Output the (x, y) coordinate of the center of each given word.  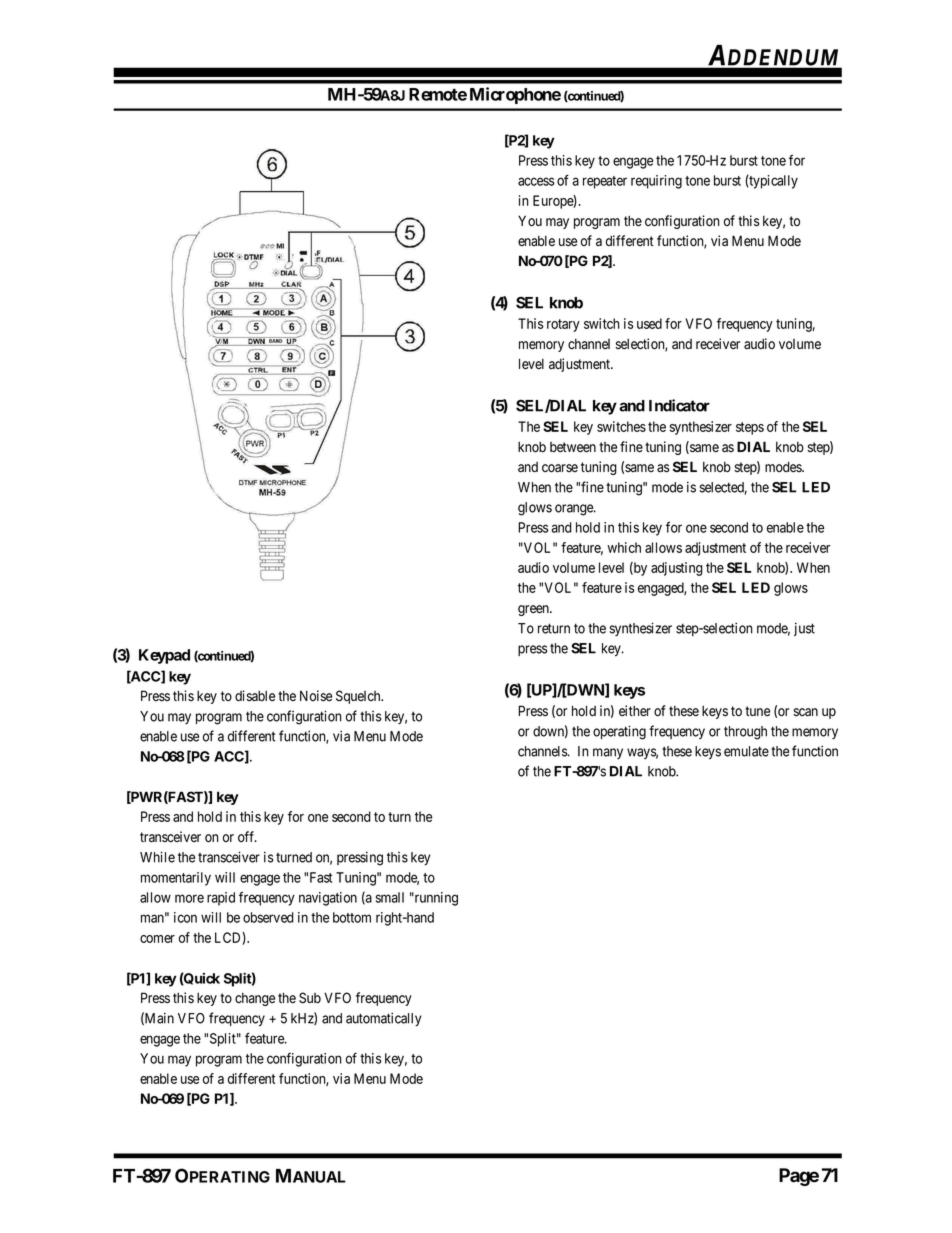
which (624, 547)
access (536, 181)
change (255, 999)
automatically (383, 1019)
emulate (746, 751)
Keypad (164, 656)
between (573, 447)
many (608, 753)
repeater (605, 182)
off (247, 836)
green (534, 610)
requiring (656, 182)
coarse (560, 468)
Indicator (679, 405)
